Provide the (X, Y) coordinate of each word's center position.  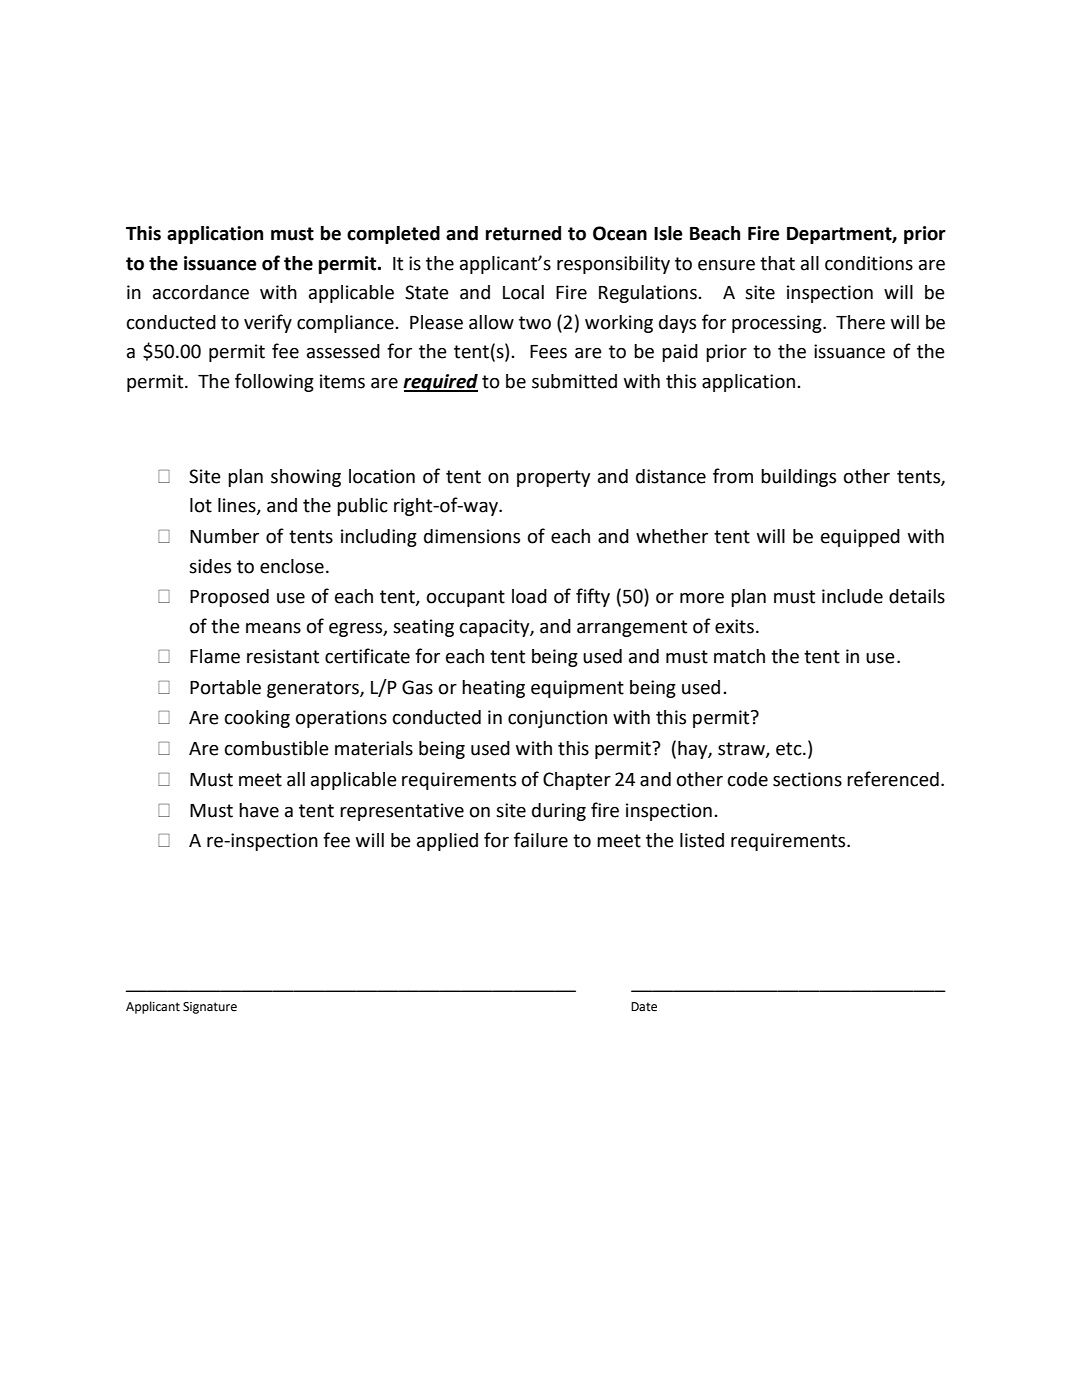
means (273, 628)
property (553, 478)
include (852, 596)
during (559, 812)
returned (523, 233)
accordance (201, 292)
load (529, 596)
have (259, 810)
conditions (869, 263)
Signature (210, 1008)
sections (807, 779)
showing (306, 478)
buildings (798, 478)
